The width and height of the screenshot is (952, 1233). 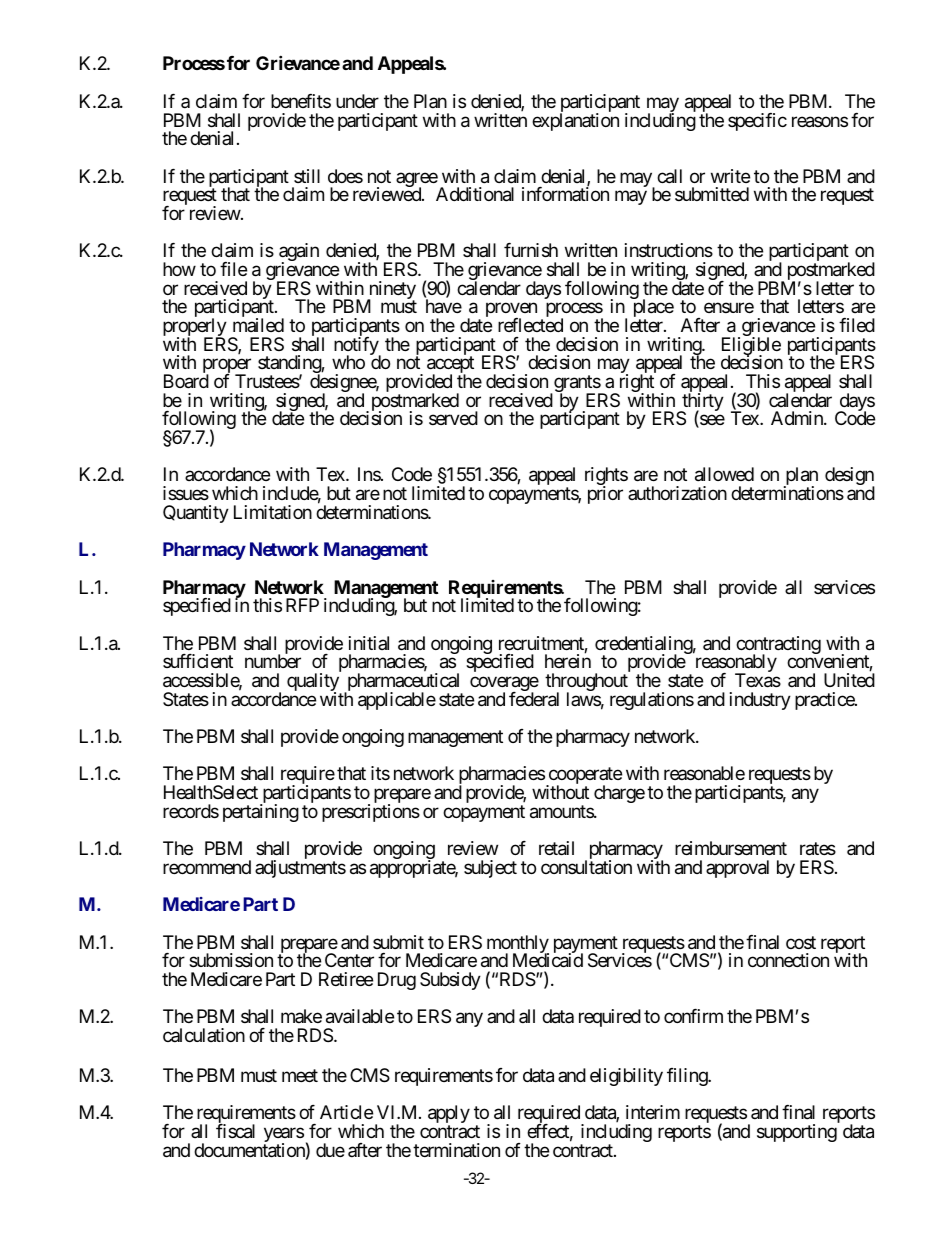 What do you see at coordinates (584, 777) in the screenshot?
I see `cooperate` at bounding box center [584, 777].
